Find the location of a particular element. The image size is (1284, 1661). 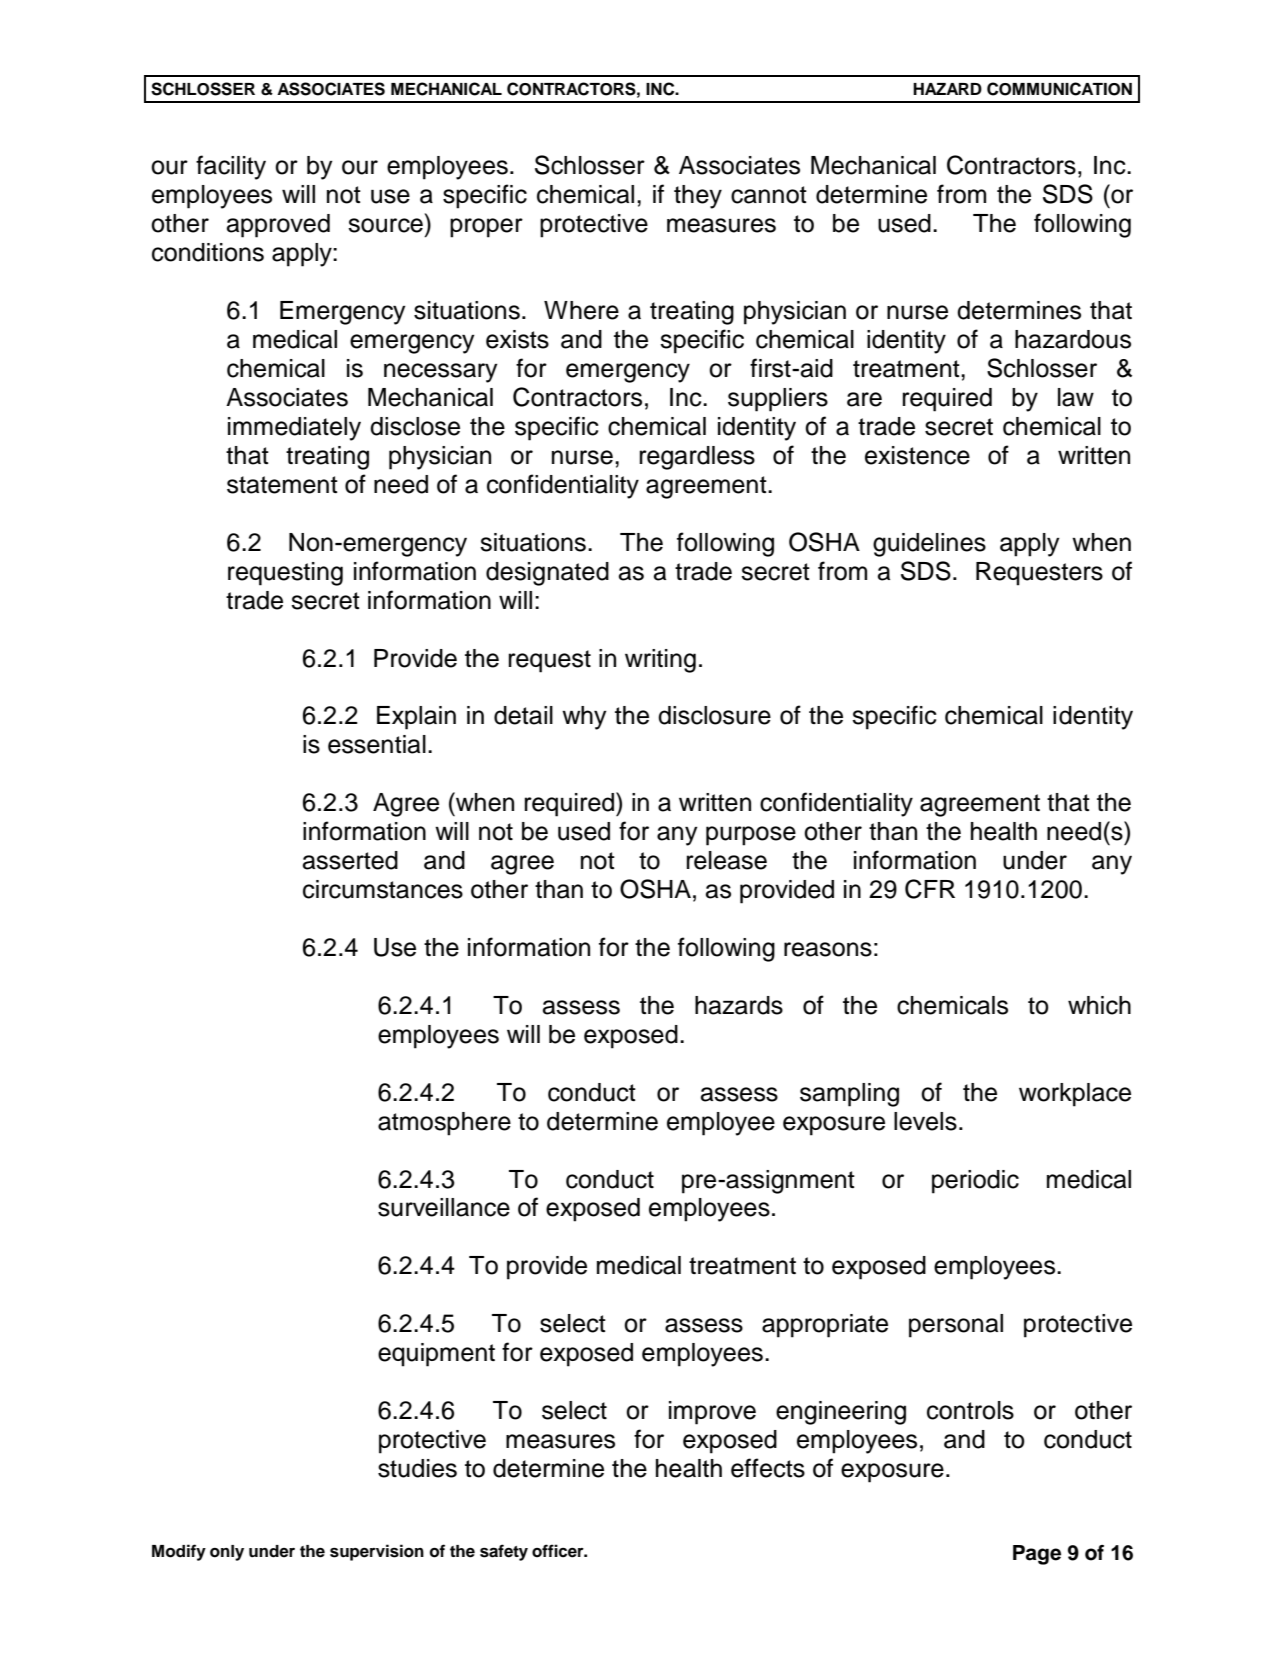

sampling is located at coordinates (849, 1095).
